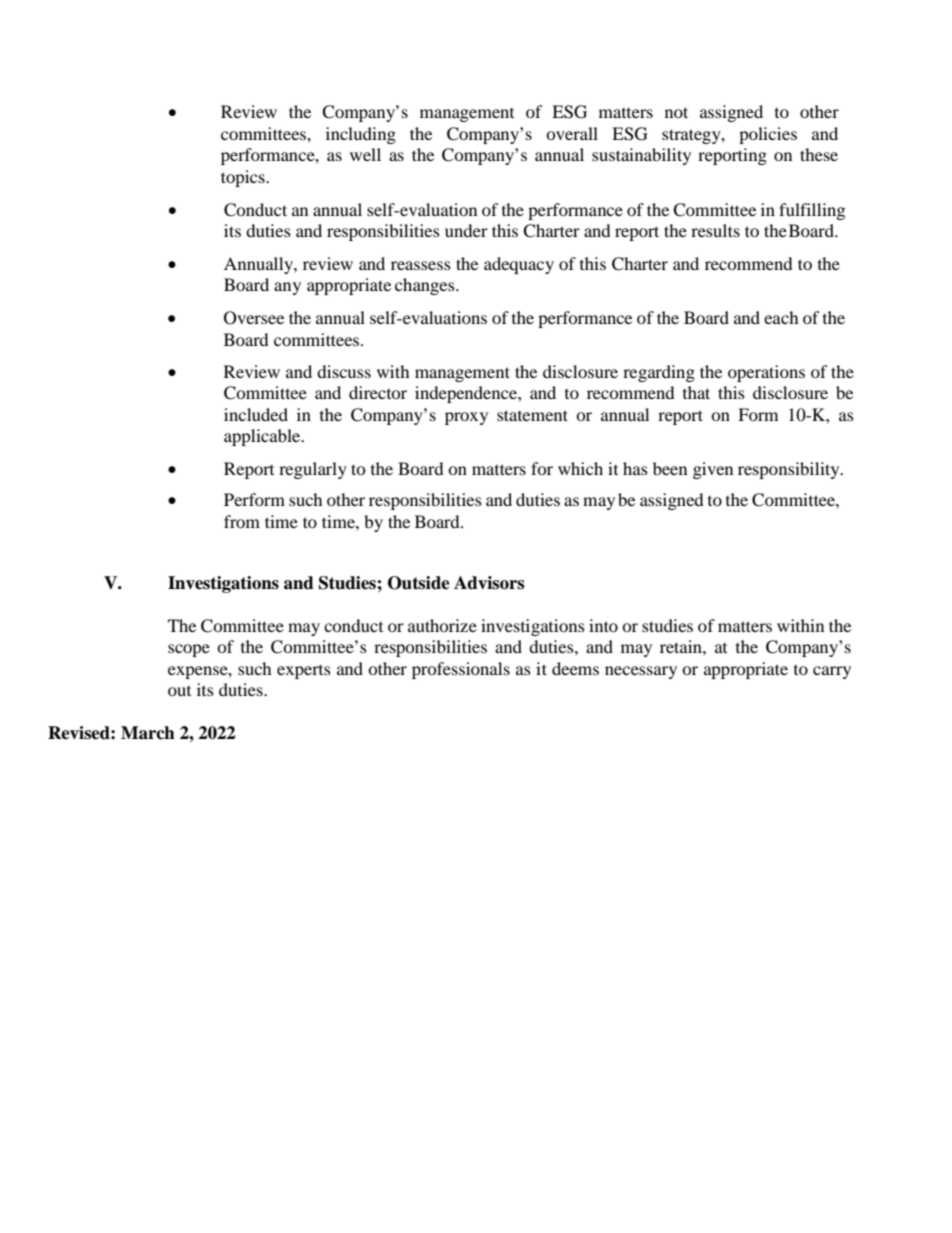  Describe the element at coordinates (489, 583) in the page. I see `Advisors` at that location.
